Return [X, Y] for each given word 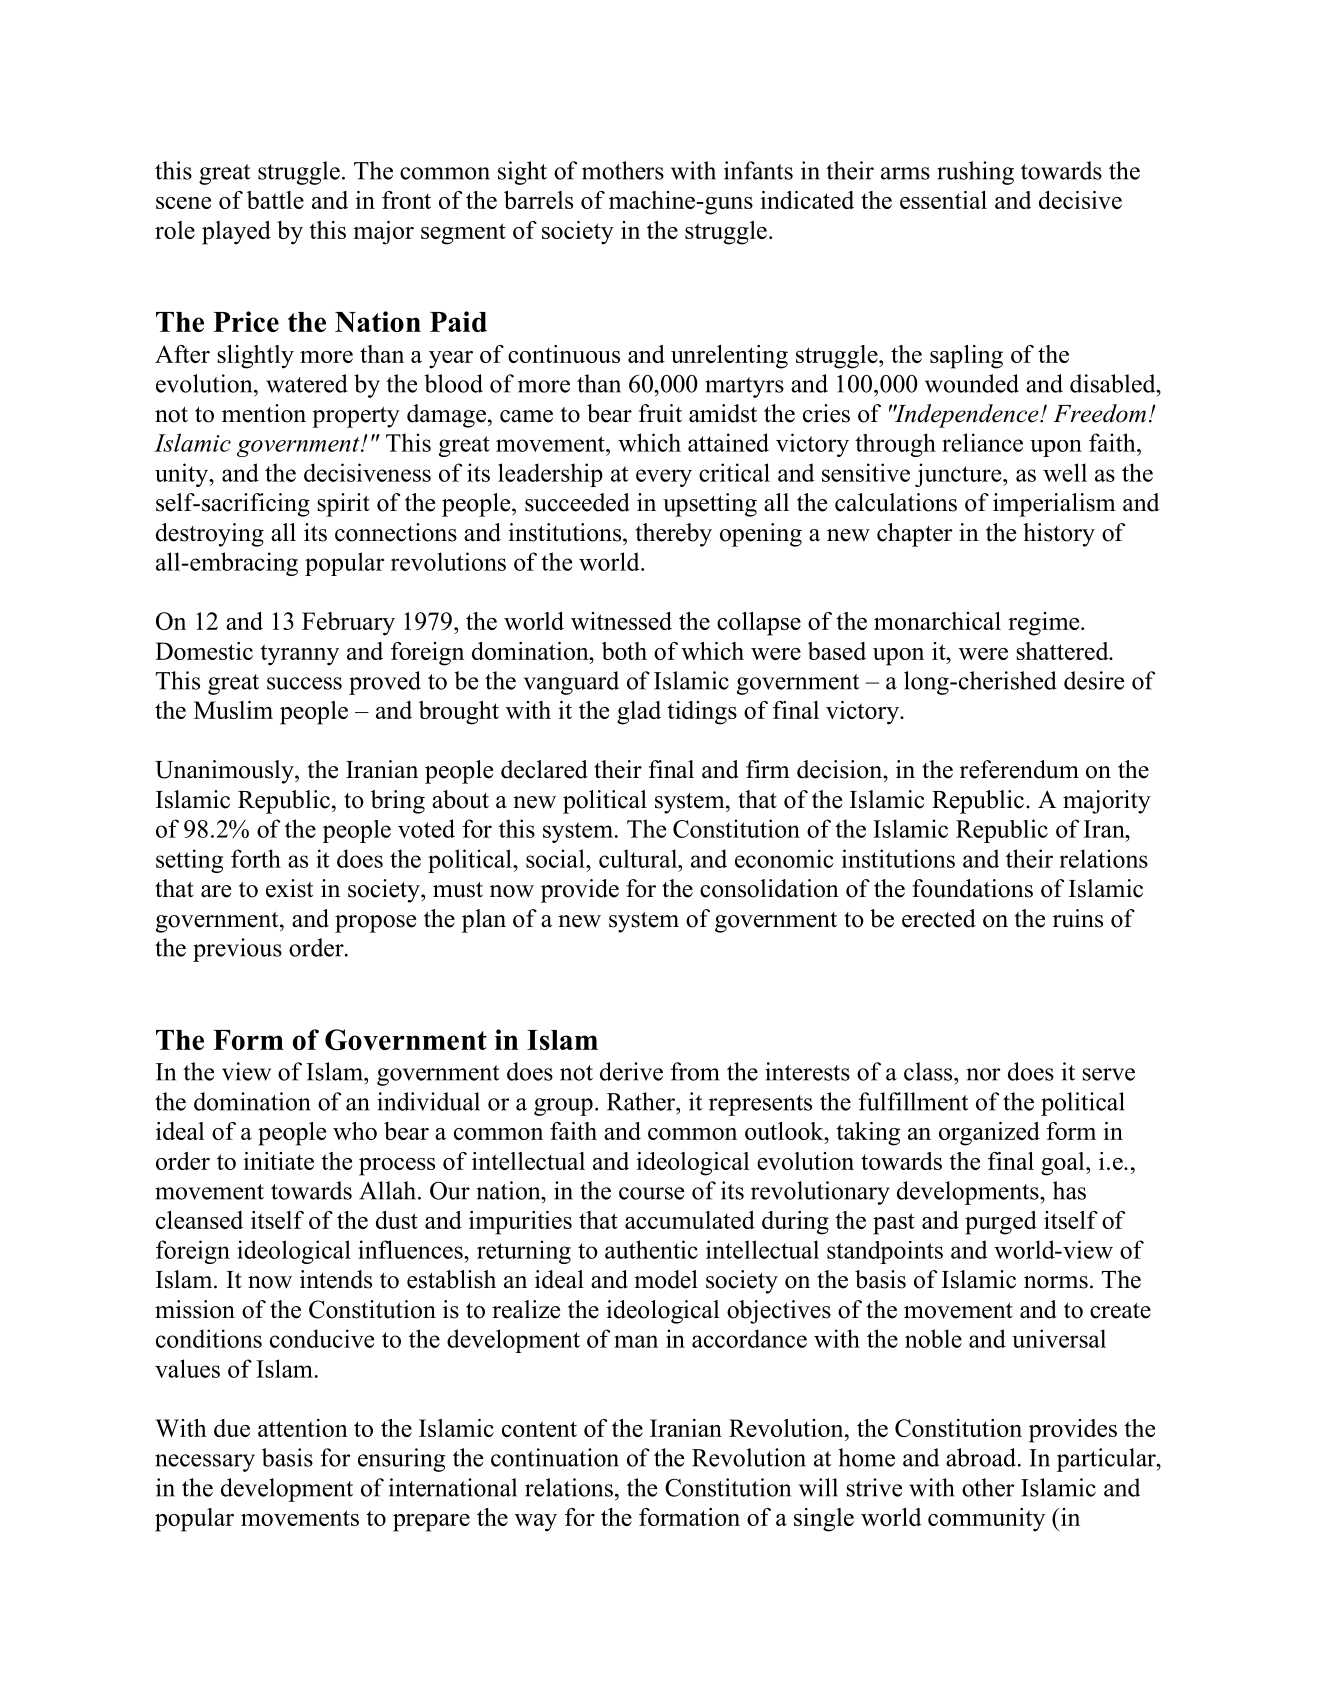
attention [303, 1428]
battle [275, 200]
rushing [975, 173]
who [355, 1131]
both [624, 651]
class [929, 1071]
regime [1045, 624]
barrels [538, 200]
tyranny [299, 655]
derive [631, 1071]
